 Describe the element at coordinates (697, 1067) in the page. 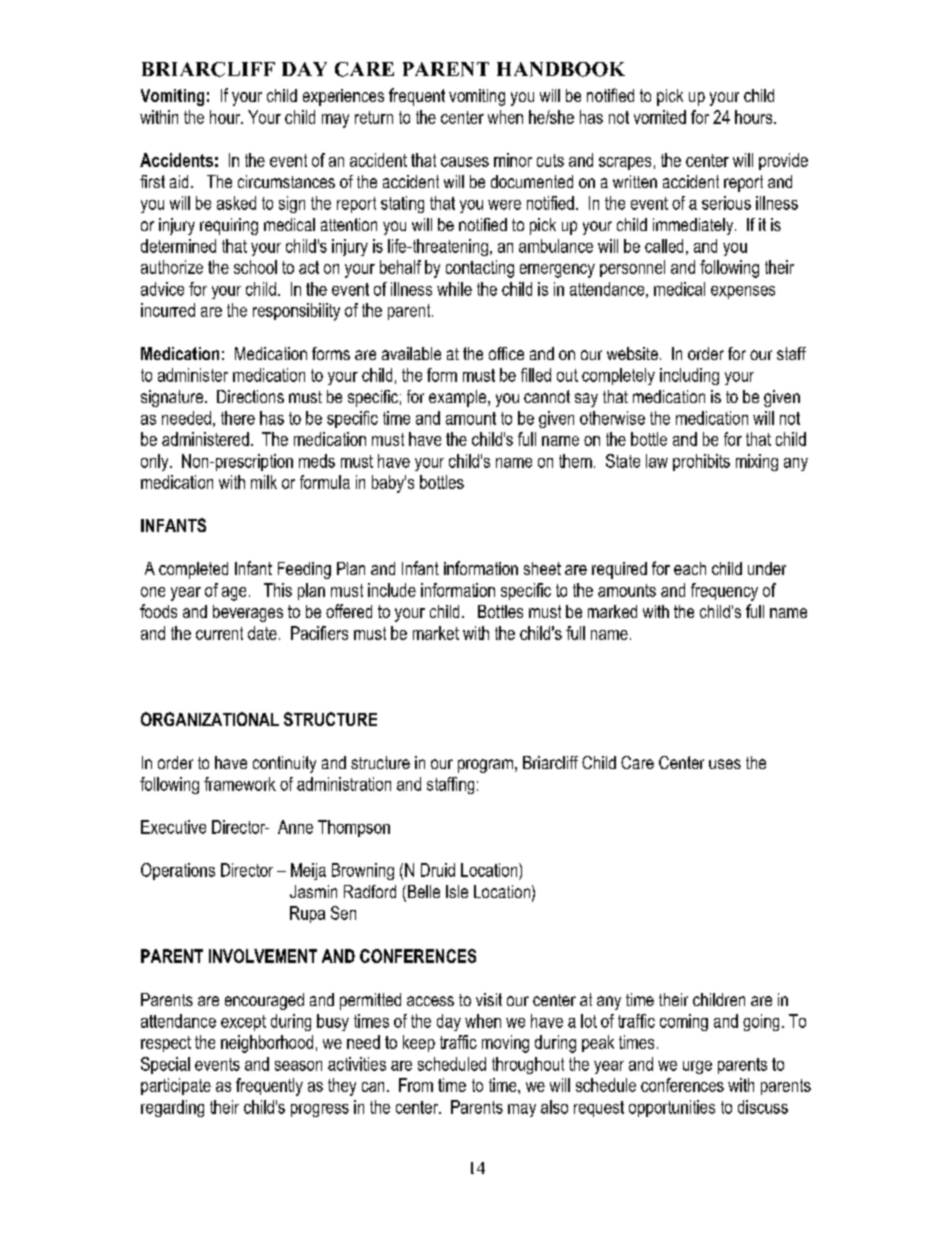

I see `urge` at that location.
